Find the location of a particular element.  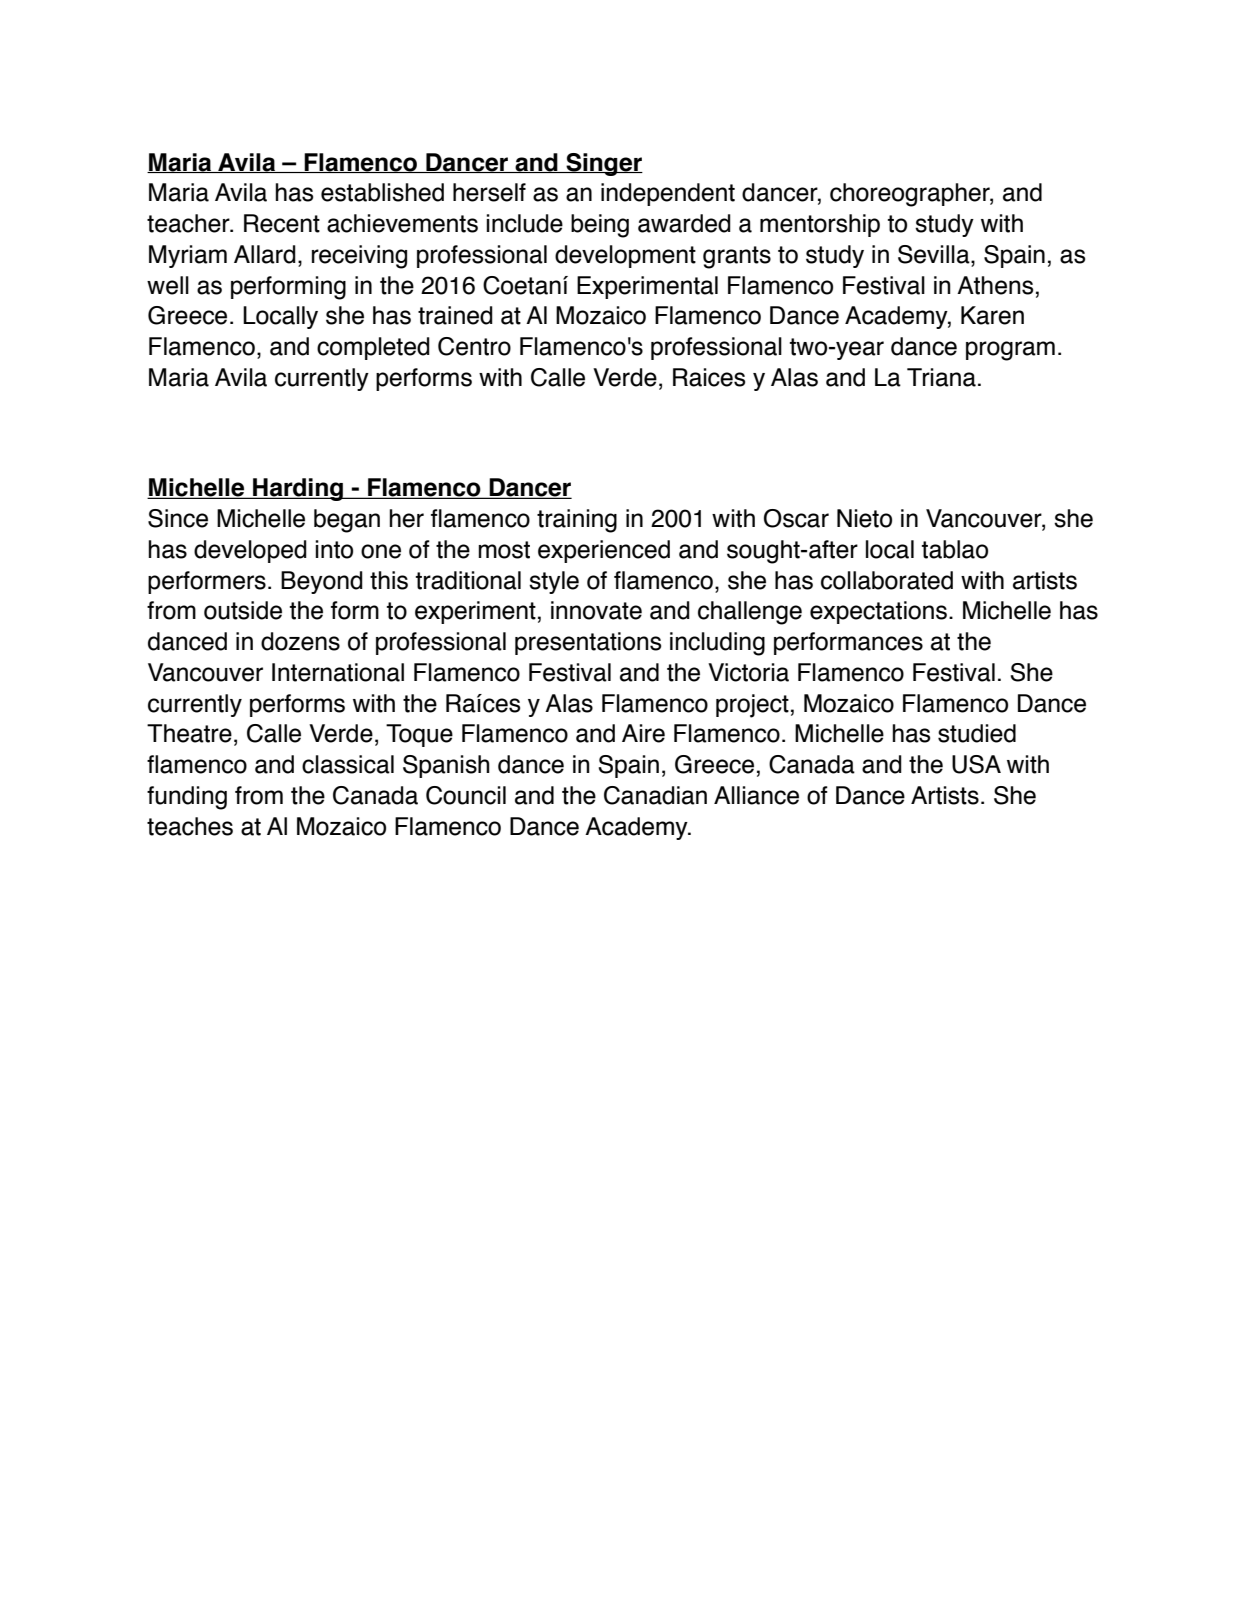

funding is located at coordinates (187, 798).
